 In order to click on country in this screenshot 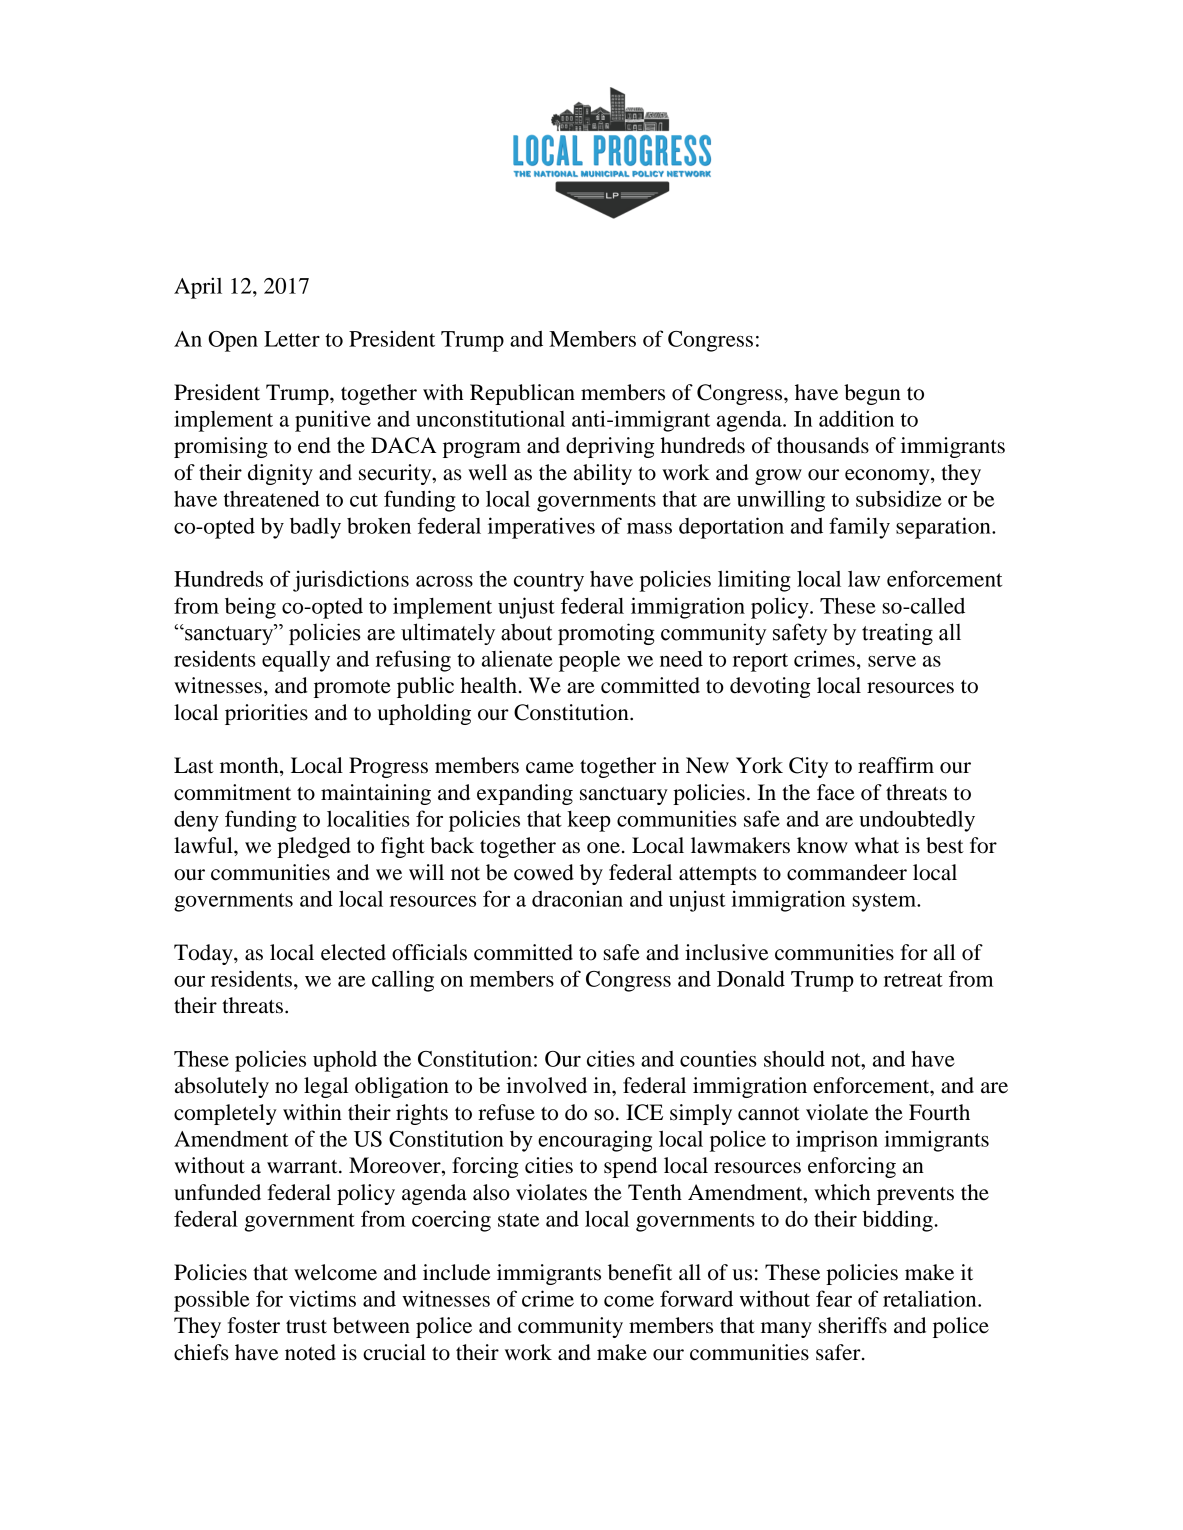, I will do `click(549, 582)`.
